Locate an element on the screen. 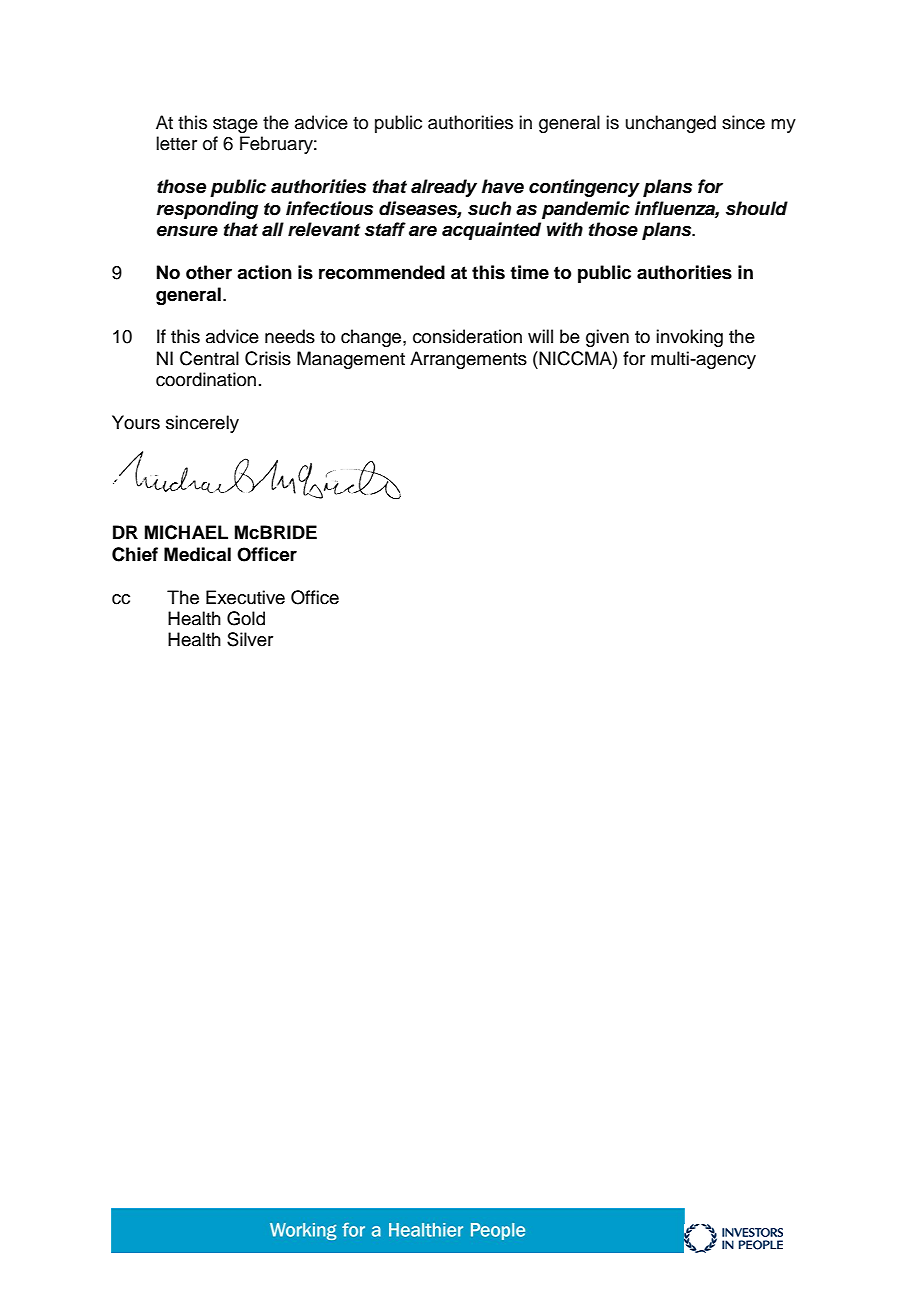  coordination is located at coordinates (206, 379).
